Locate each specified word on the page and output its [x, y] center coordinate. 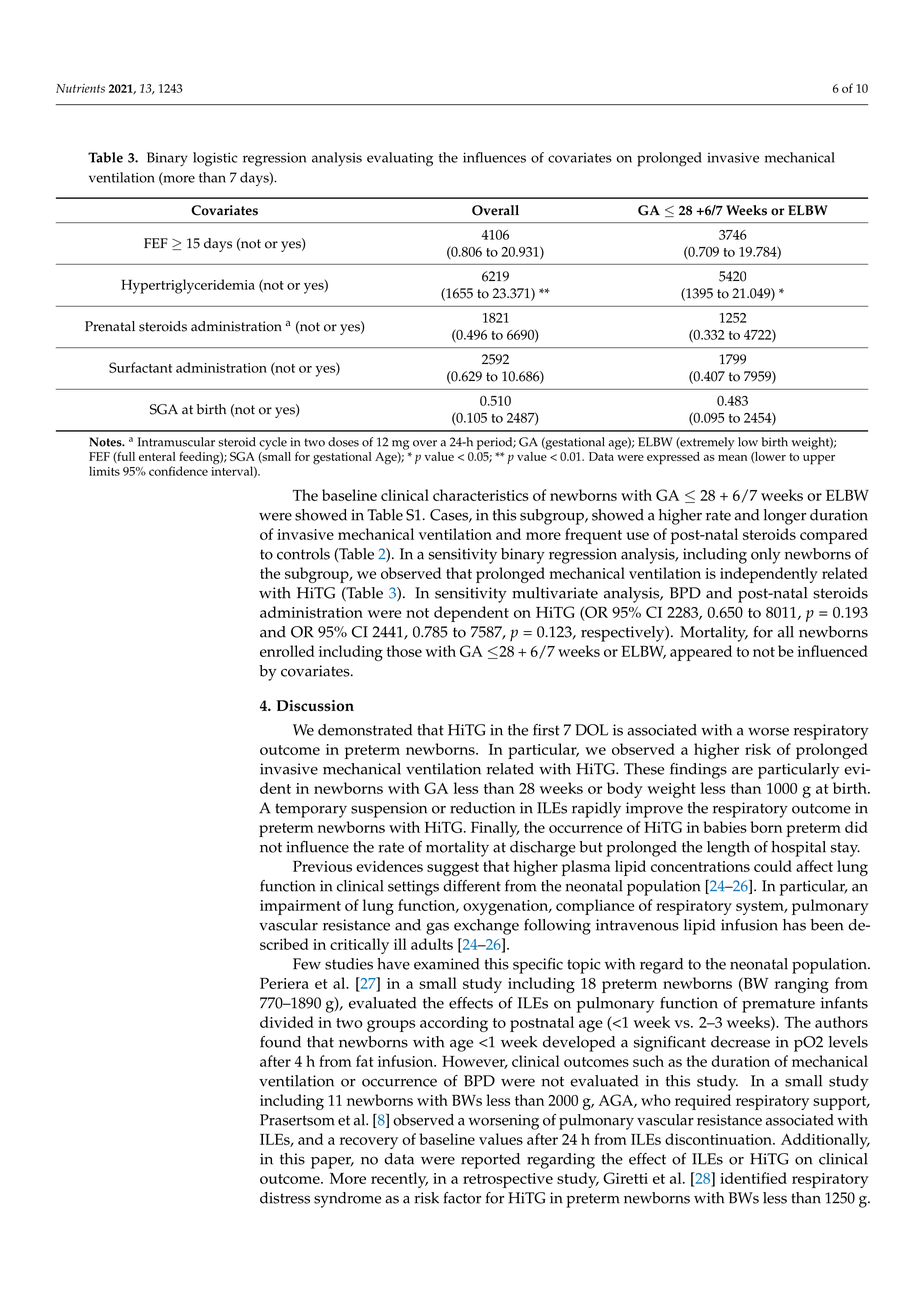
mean [732, 458]
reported [490, 1161]
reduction [482, 808]
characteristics [481, 495]
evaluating [400, 159]
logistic [215, 159]
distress [285, 1198]
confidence [178, 471]
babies [725, 827]
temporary [311, 810]
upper [819, 460]
